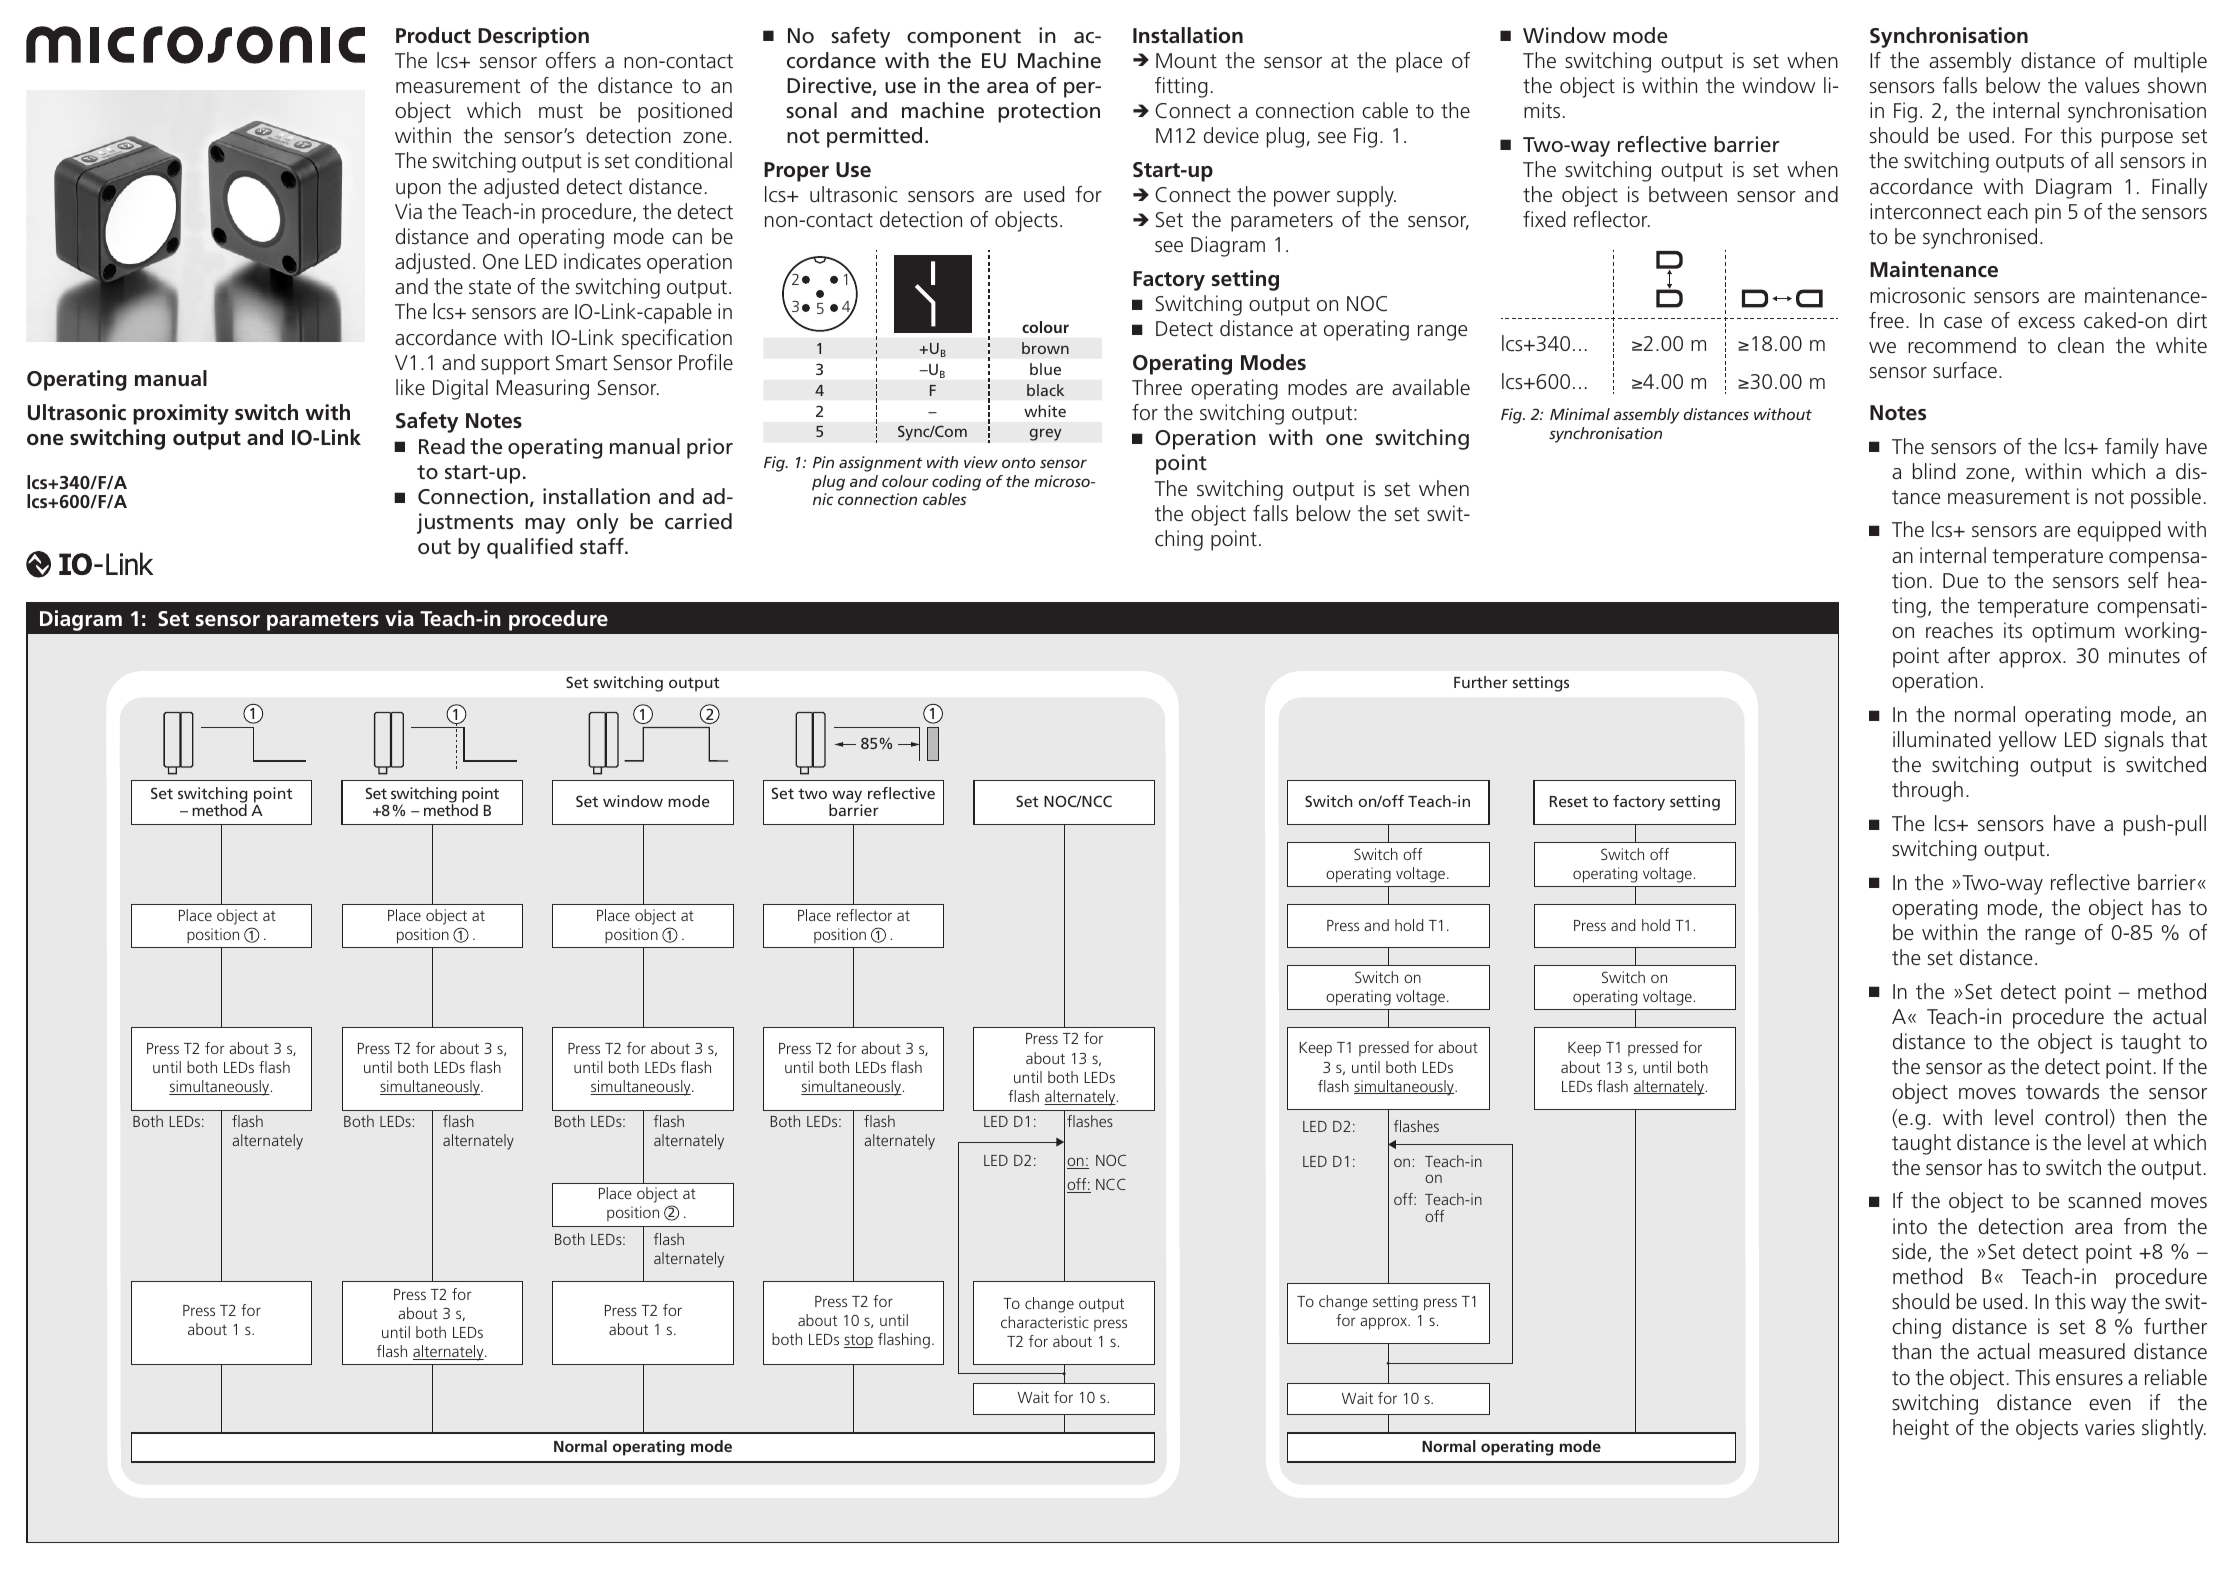 The image size is (2234, 1580). Describe the element at coordinates (1045, 1322) in the page. I see `characteristic` at that location.
